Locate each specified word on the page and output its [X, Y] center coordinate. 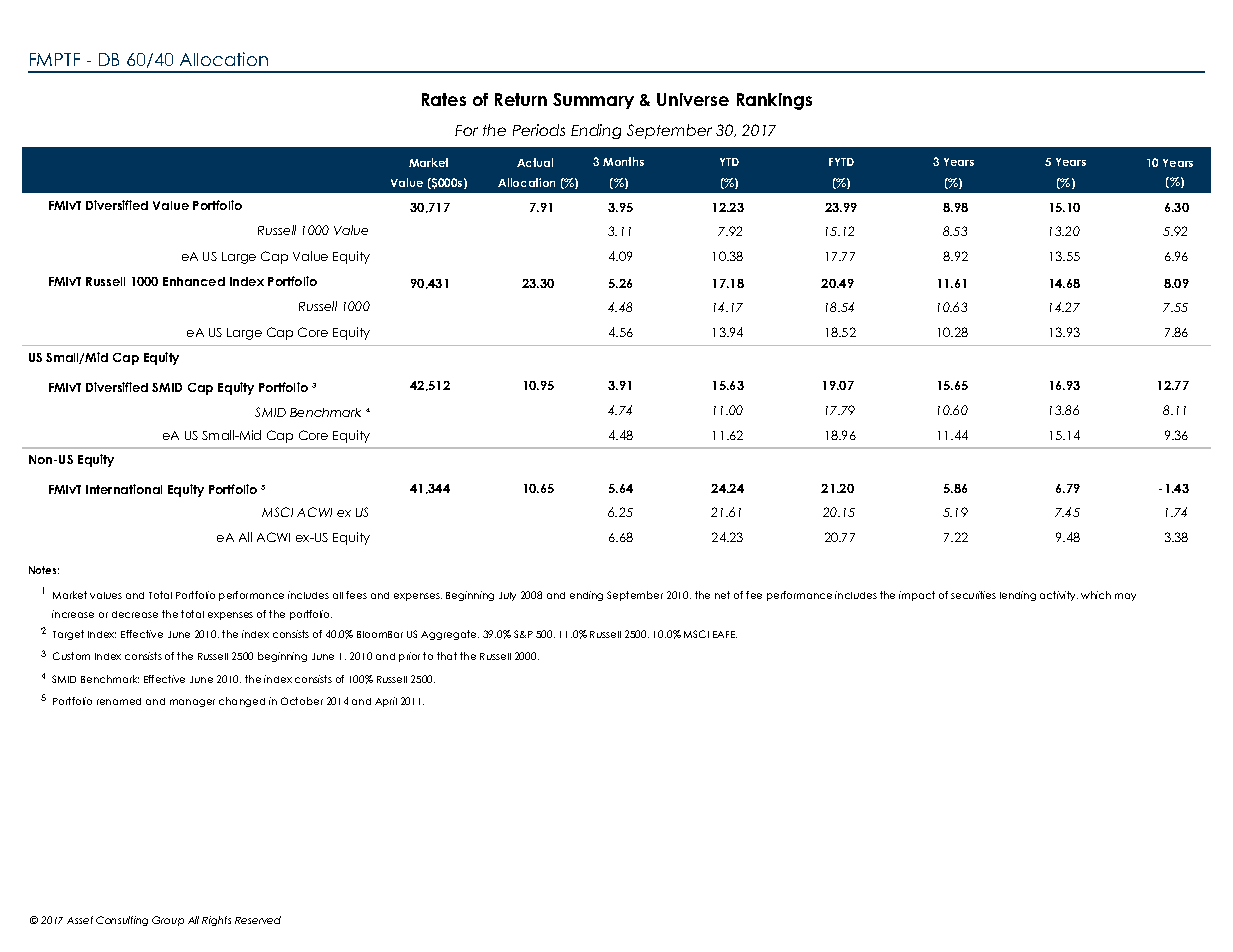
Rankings [774, 101]
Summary [593, 101]
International [124, 489]
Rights [216, 921]
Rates [444, 99]
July [507, 596]
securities [973, 595]
